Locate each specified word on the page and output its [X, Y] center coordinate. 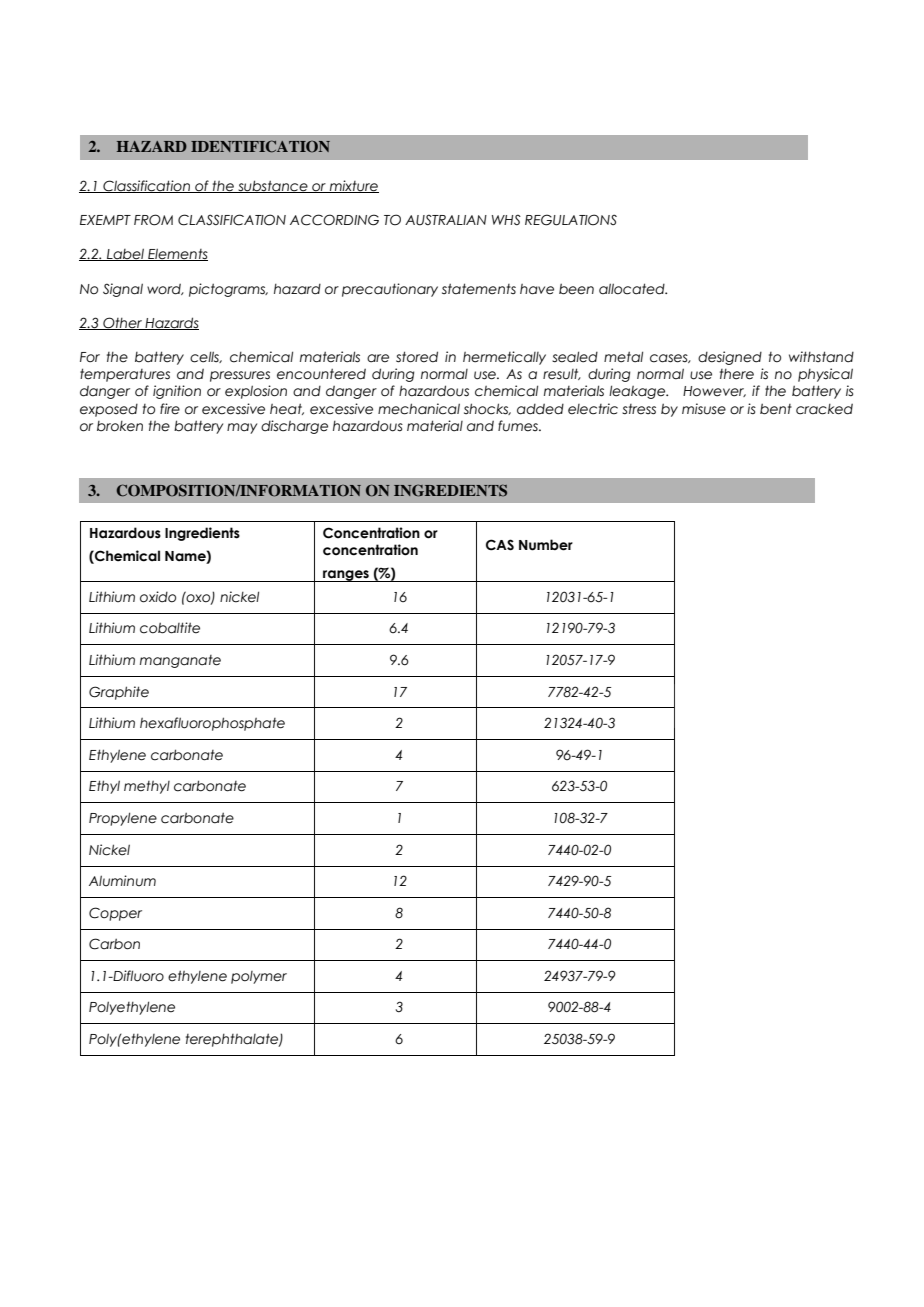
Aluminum [122, 880]
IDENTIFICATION [260, 146]
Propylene [123, 819]
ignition [177, 392]
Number [546, 545]
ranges [346, 576]
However [714, 391]
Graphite [119, 693]
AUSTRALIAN [446, 220]
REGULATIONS [571, 220]
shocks [487, 409]
